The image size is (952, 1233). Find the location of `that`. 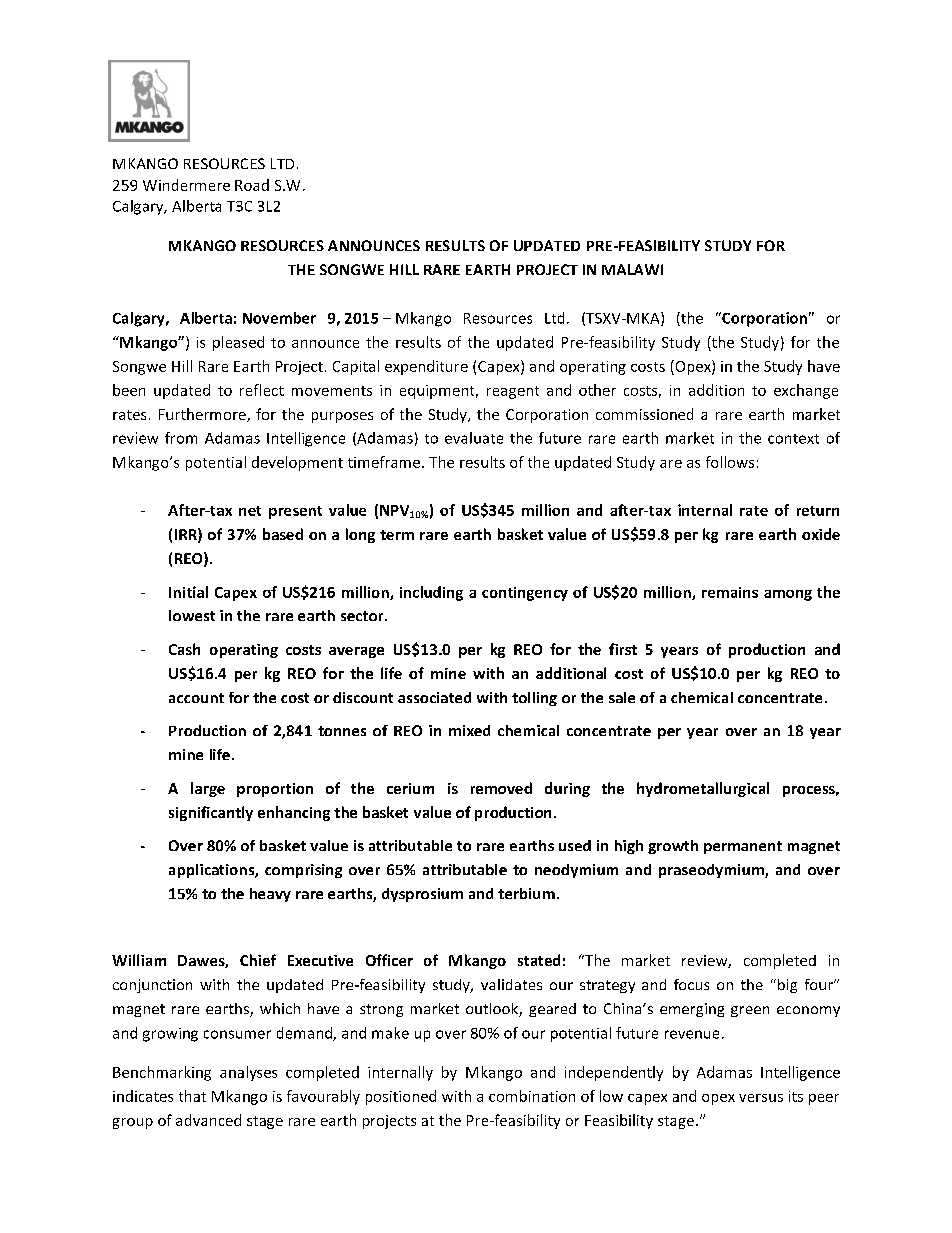

that is located at coordinates (192, 1096).
